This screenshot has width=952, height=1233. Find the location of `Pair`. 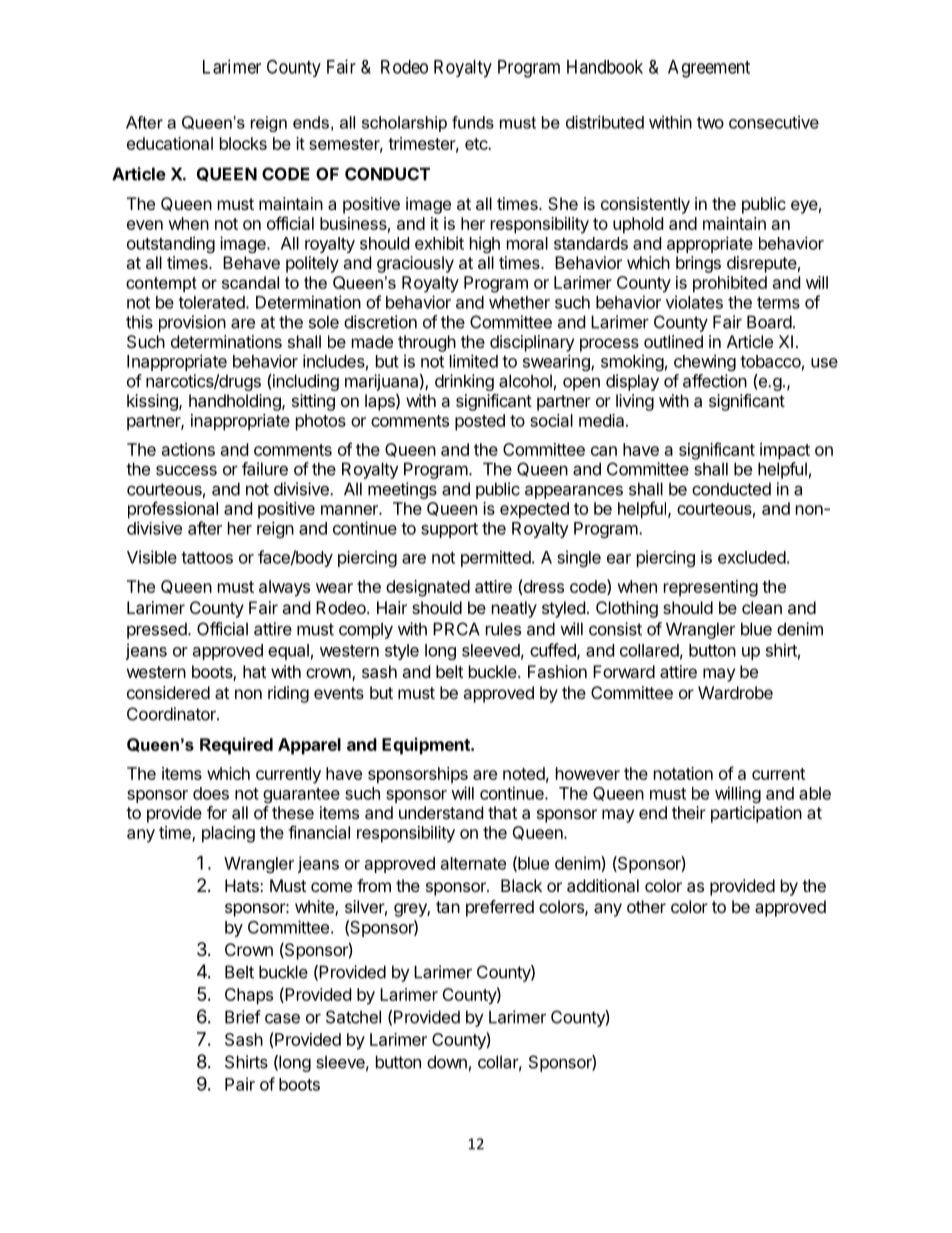

Pair is located at coordinates (240, 1084).
